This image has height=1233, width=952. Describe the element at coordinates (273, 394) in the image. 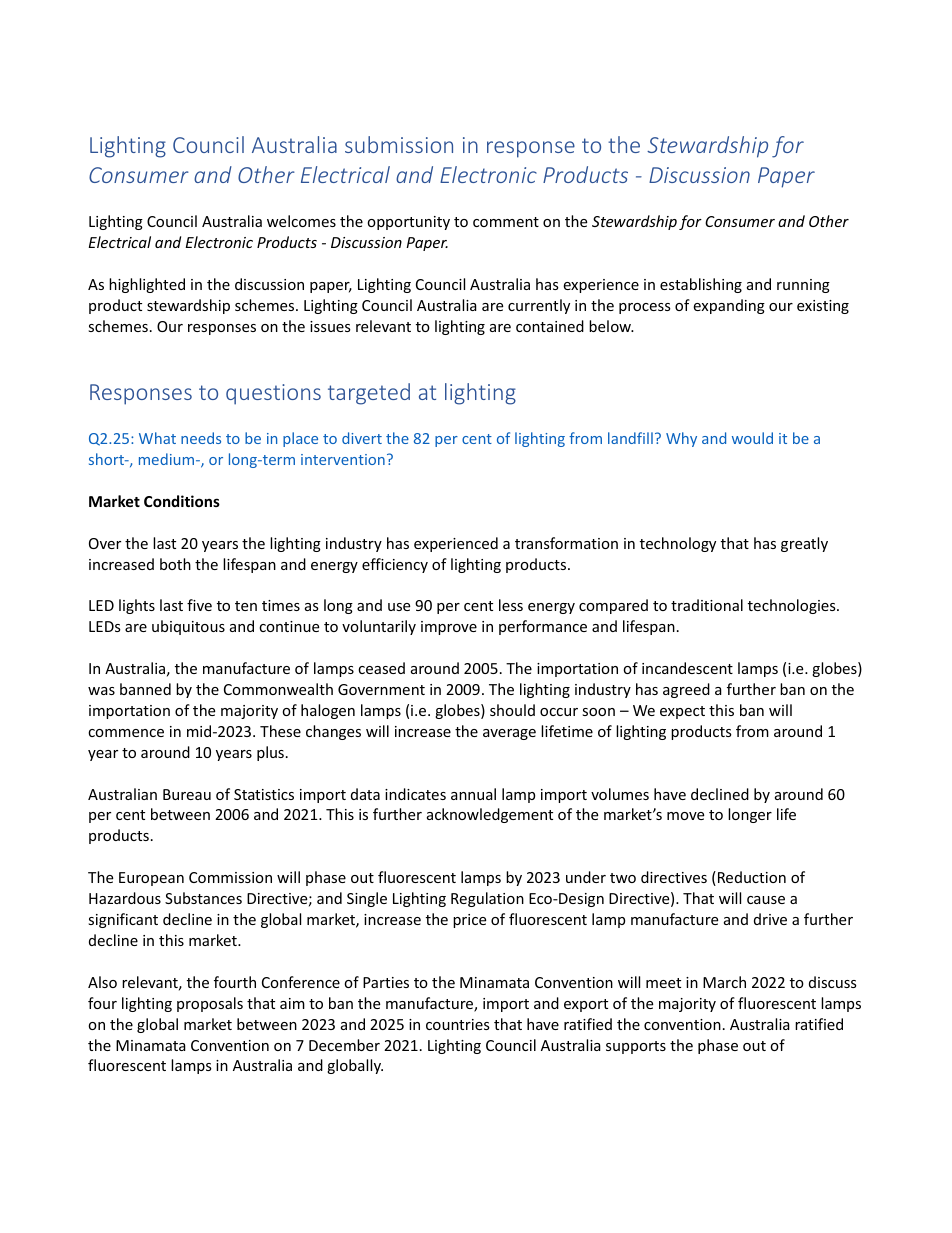

I see `questions` at that location.
